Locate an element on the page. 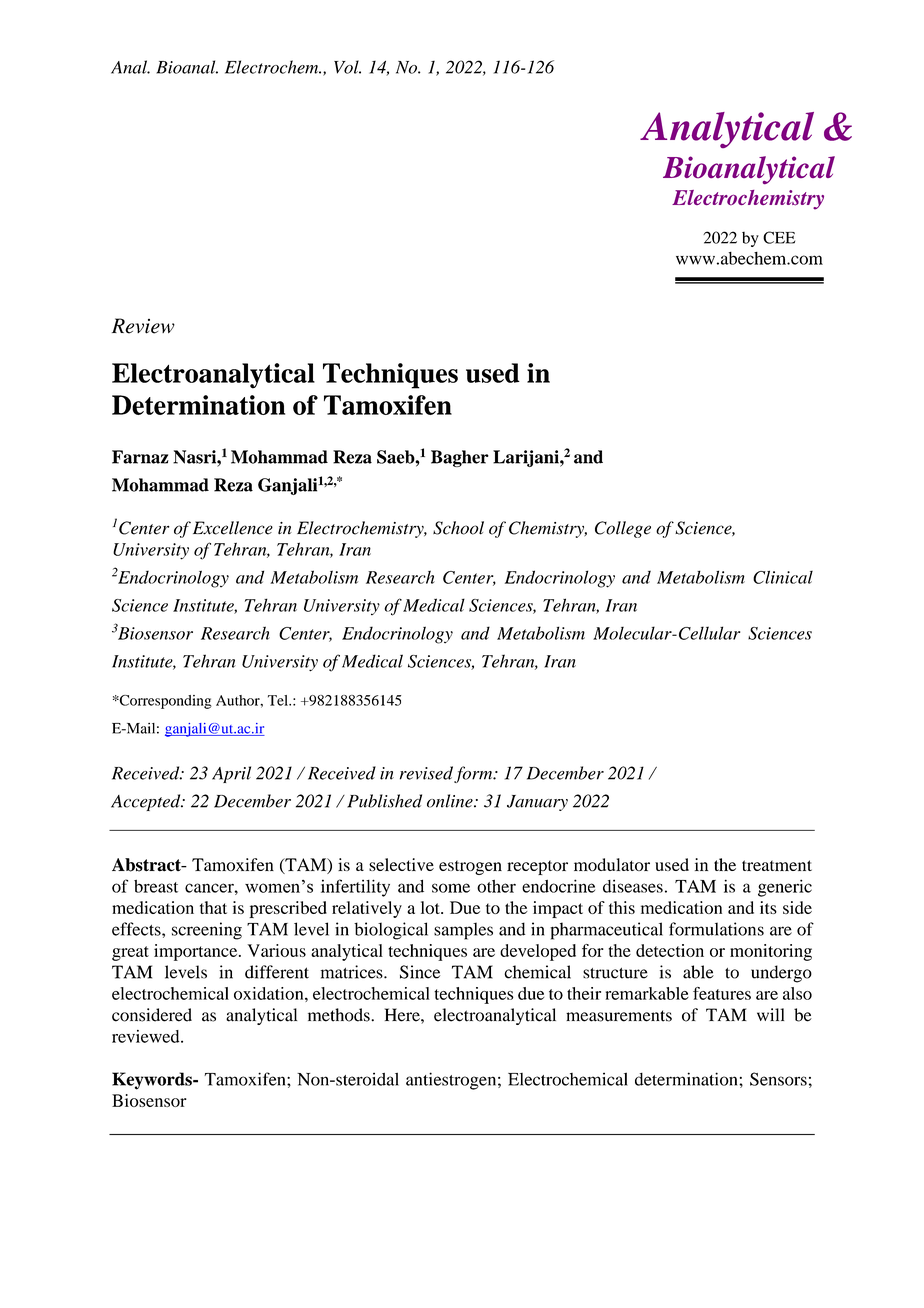 The image size is (924, 1308). methods is located at coordinates (340, 1015).
